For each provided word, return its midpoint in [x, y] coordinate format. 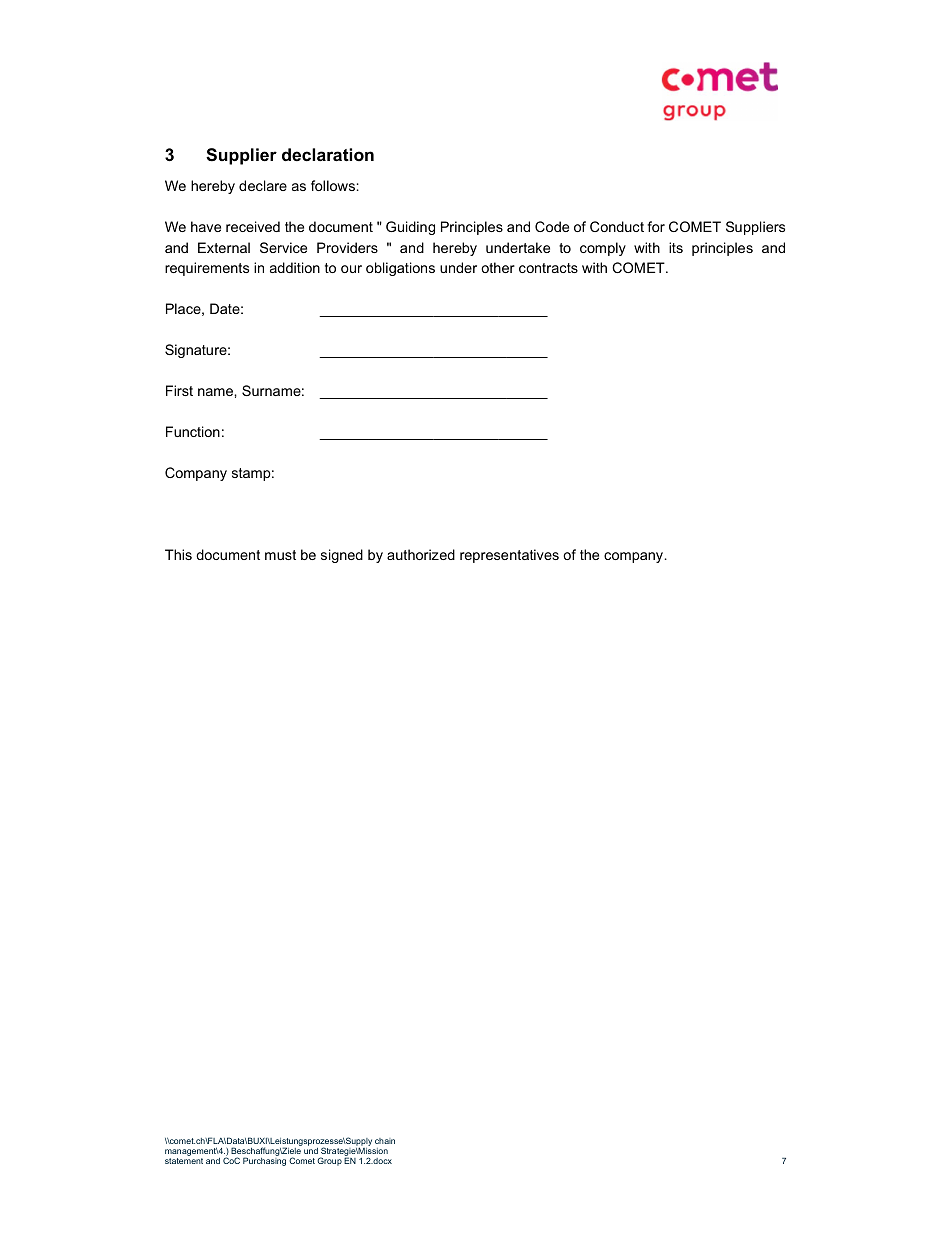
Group [329, 1161]
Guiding [410, 228]
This [178, 554]
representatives [509, 556]
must [280, 555]
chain [385, 1141]
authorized [421, 554]
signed [342, 556]
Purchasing [264, 1161]
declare [263, 185]
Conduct [617, 226]
